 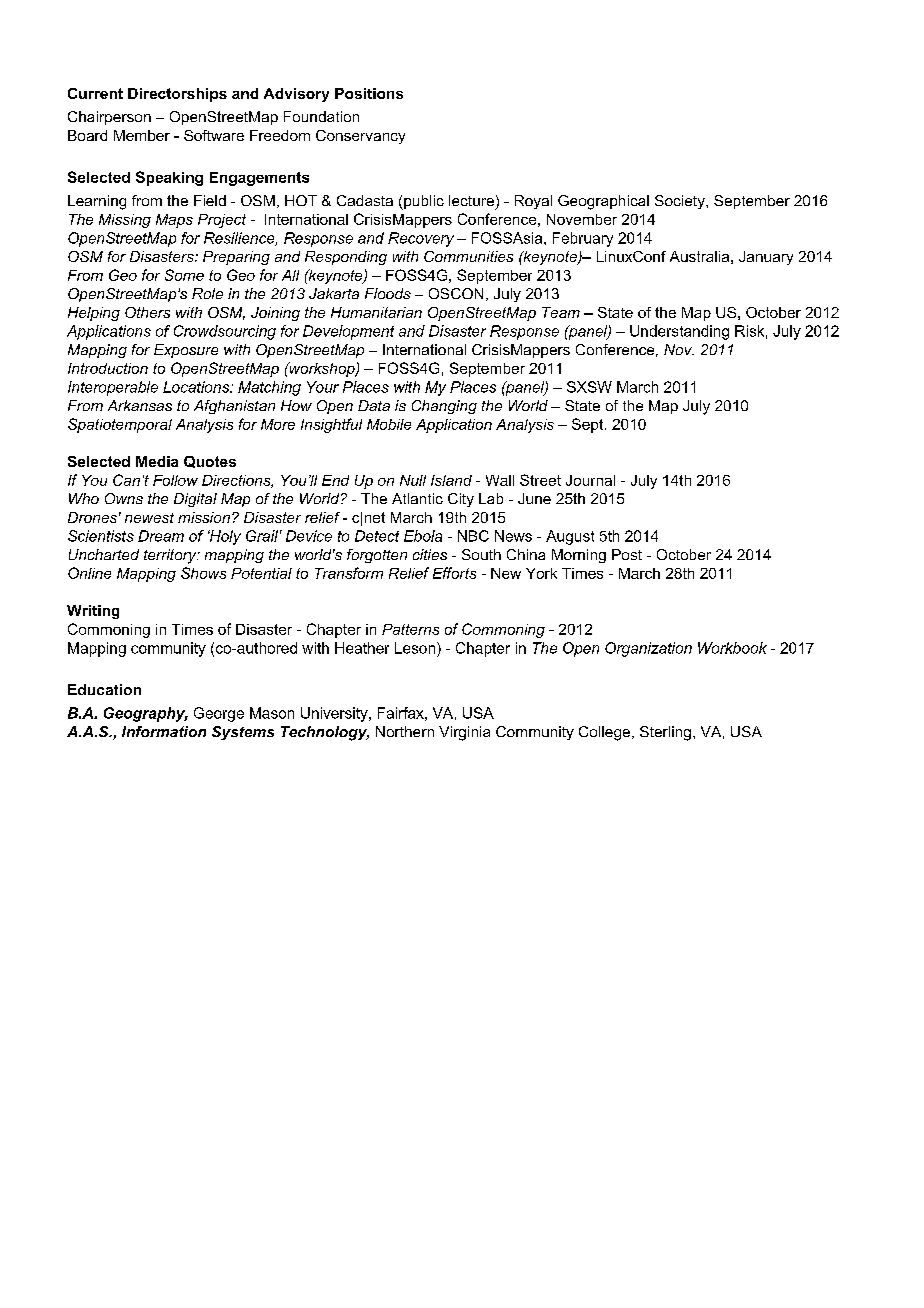 What do you see at coordinates (589, 387) in the page?
I see `SXSW` at bounding box center [589, 387].
